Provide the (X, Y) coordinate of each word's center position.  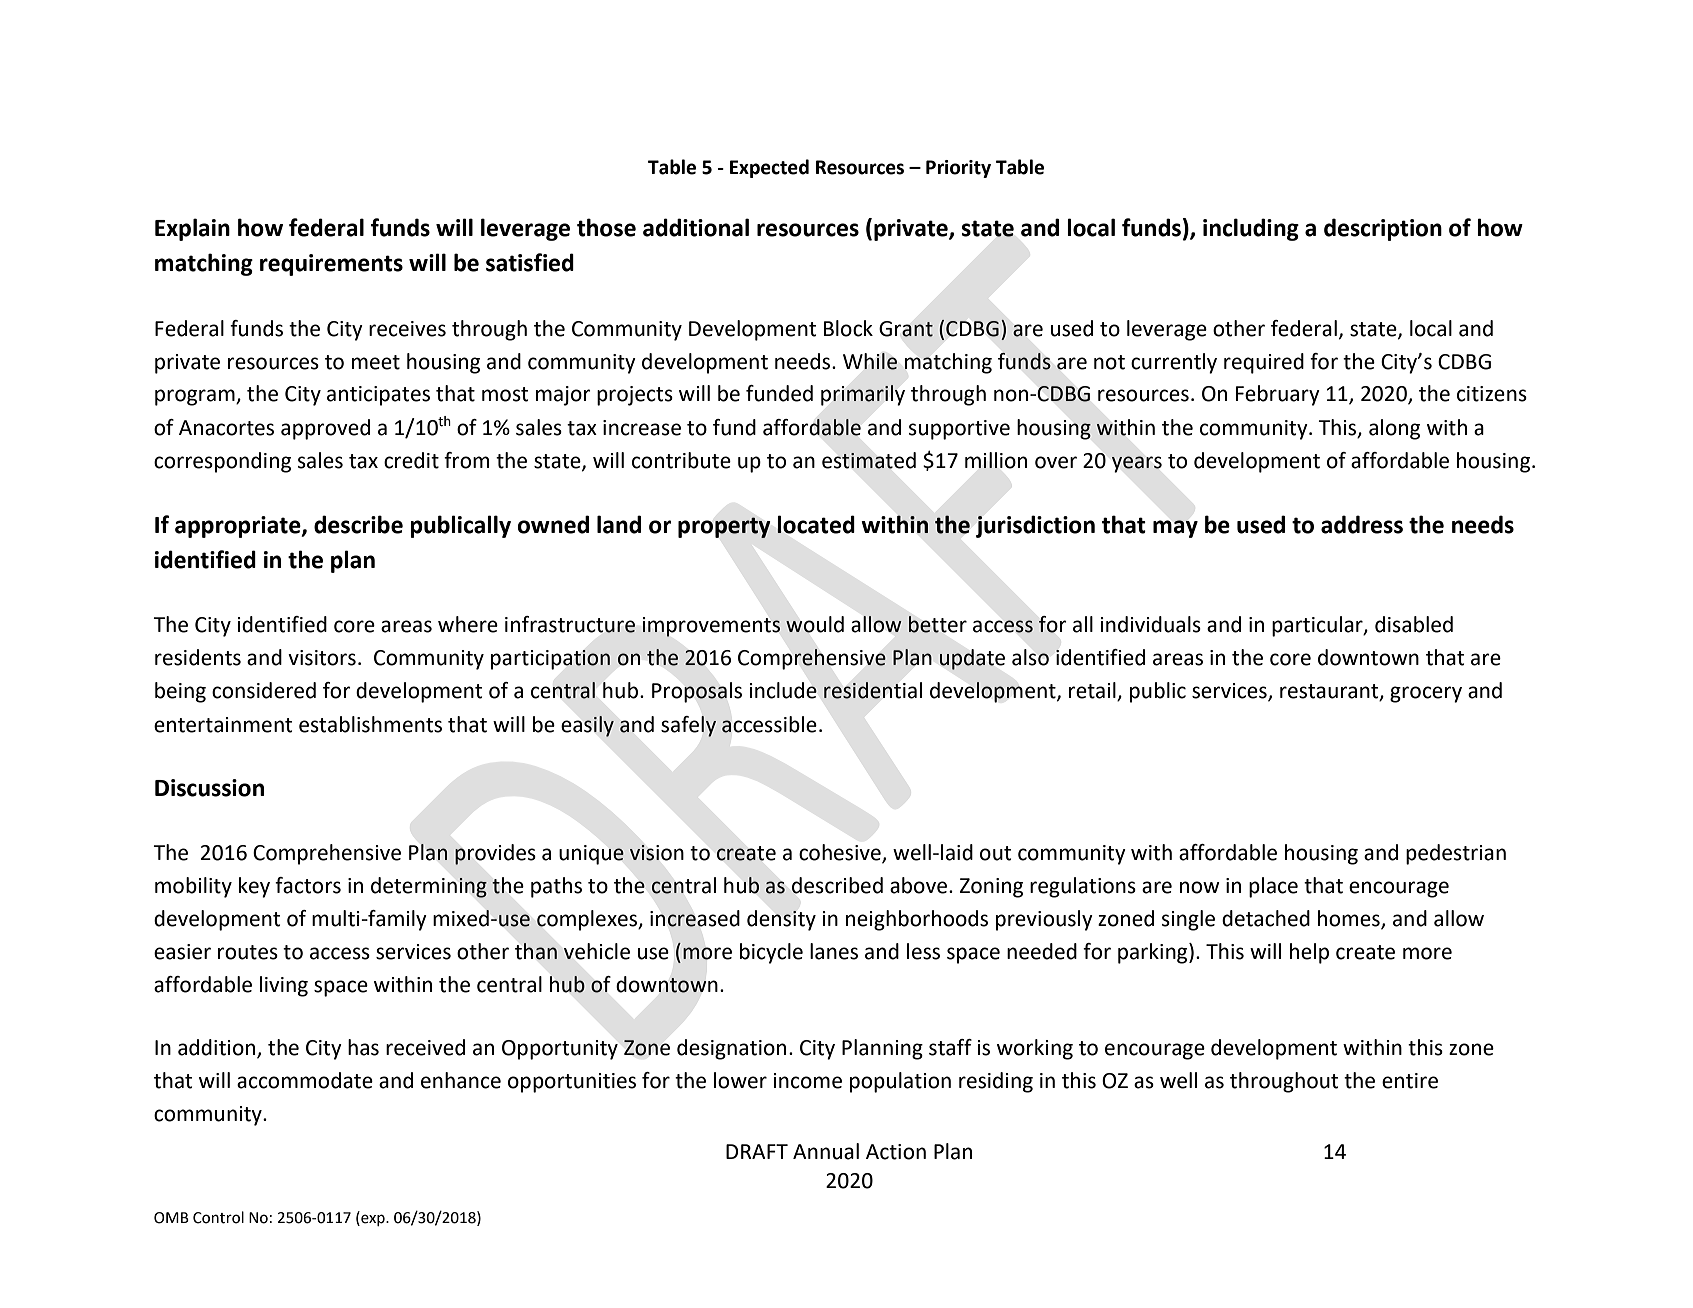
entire (1410, 1081)
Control (218, 1217)
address (1362, 524)
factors (308, 885)
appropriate (239, 527)
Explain (192, 229)
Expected (769, 168)
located (816, 524)
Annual (826, 1151)
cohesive (841, 853)
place (1273, 887)
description (1383, 229)
